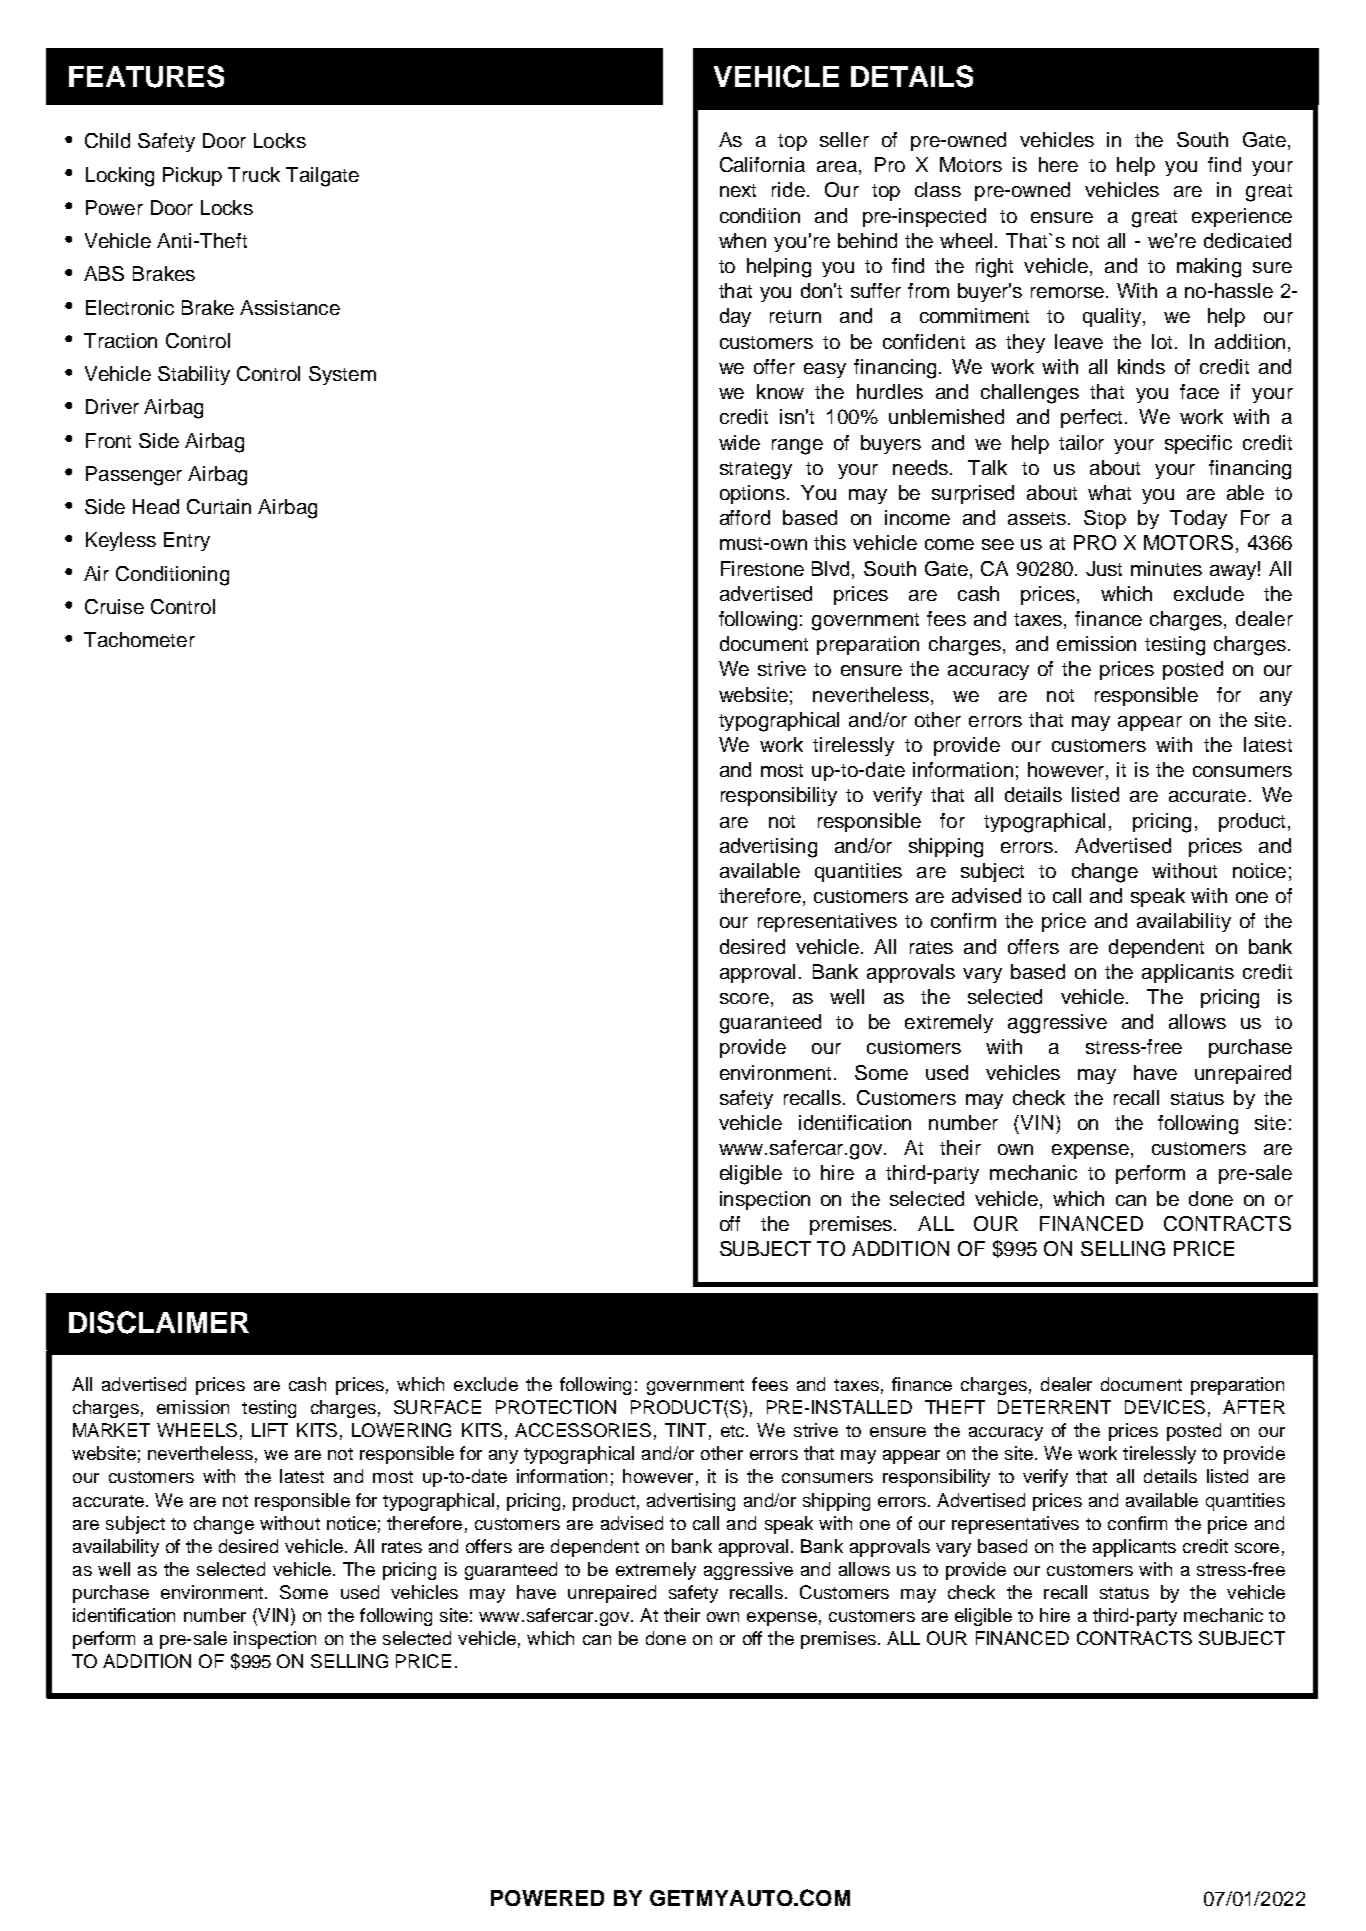 Image resolution: width=1366 pixels, height=1931 pixels. Describe the element at coordinates (762, 164) in the document. I see `California` at that location.
